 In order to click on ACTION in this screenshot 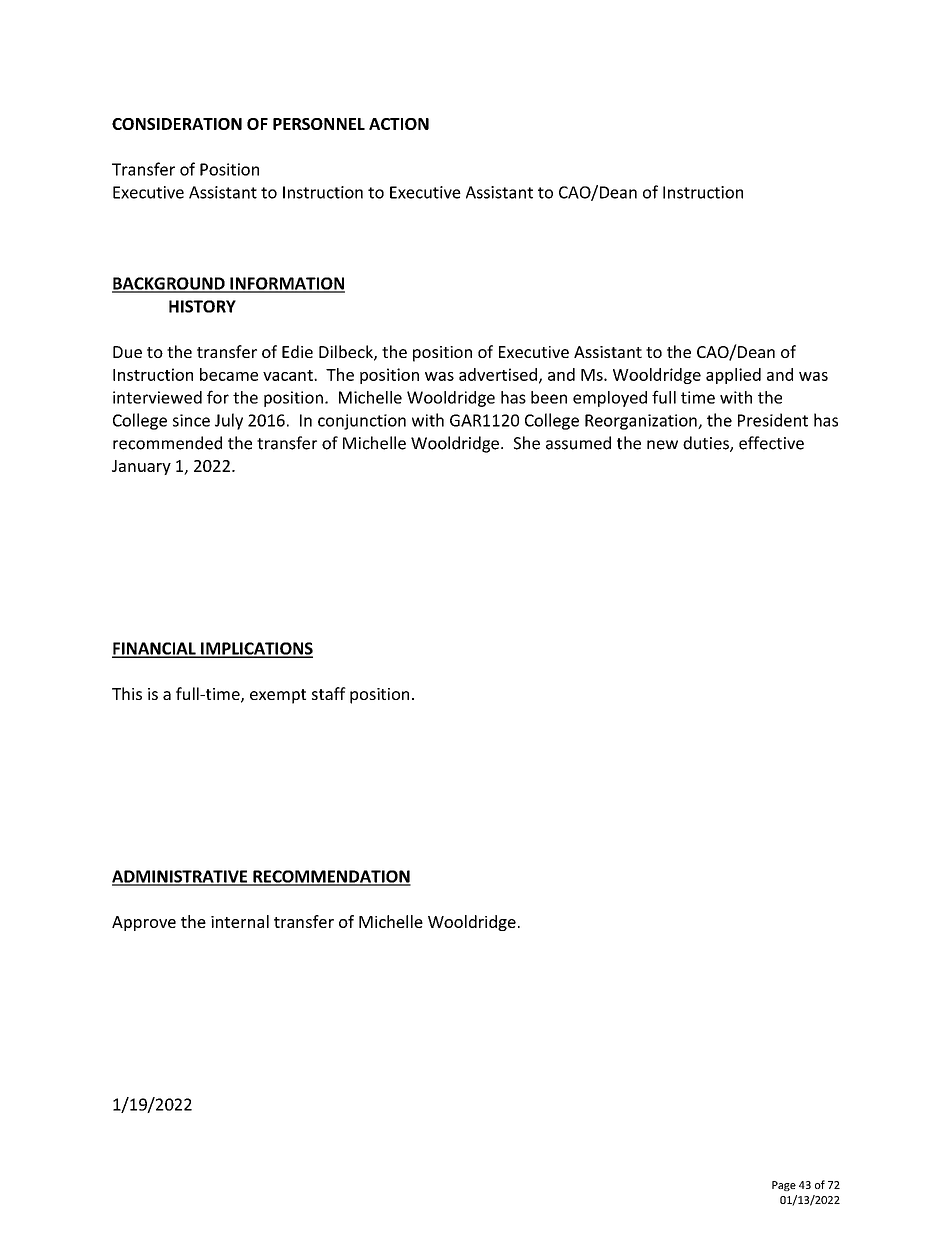, I will do `click(399, 124)`.
